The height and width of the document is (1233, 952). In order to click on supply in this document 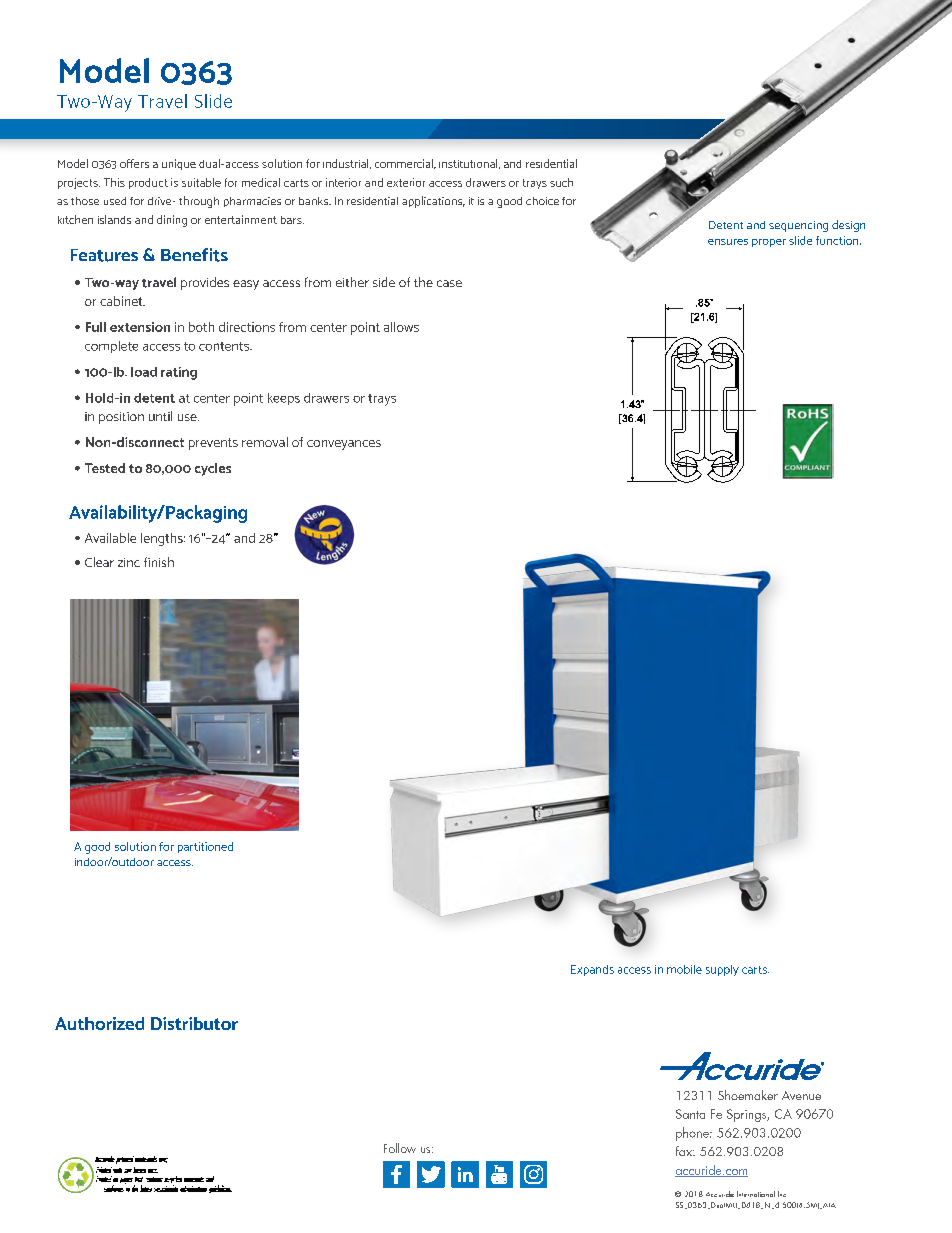, I will do `click(722, 970)`.
